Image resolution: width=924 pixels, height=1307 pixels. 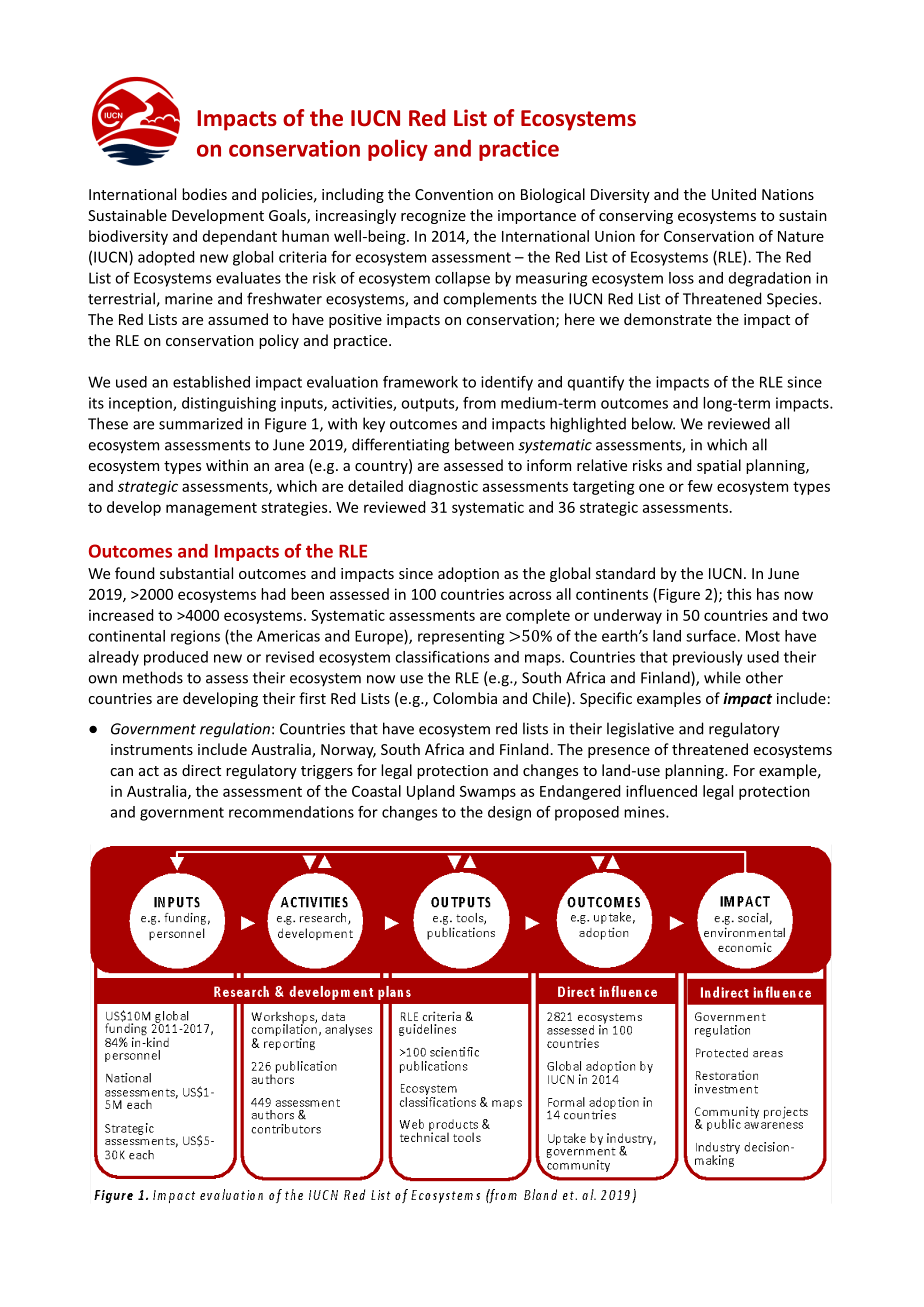 What do you see at coordinates (734, 194) in the document?
I see `United` at bounding box center [734, 194].
